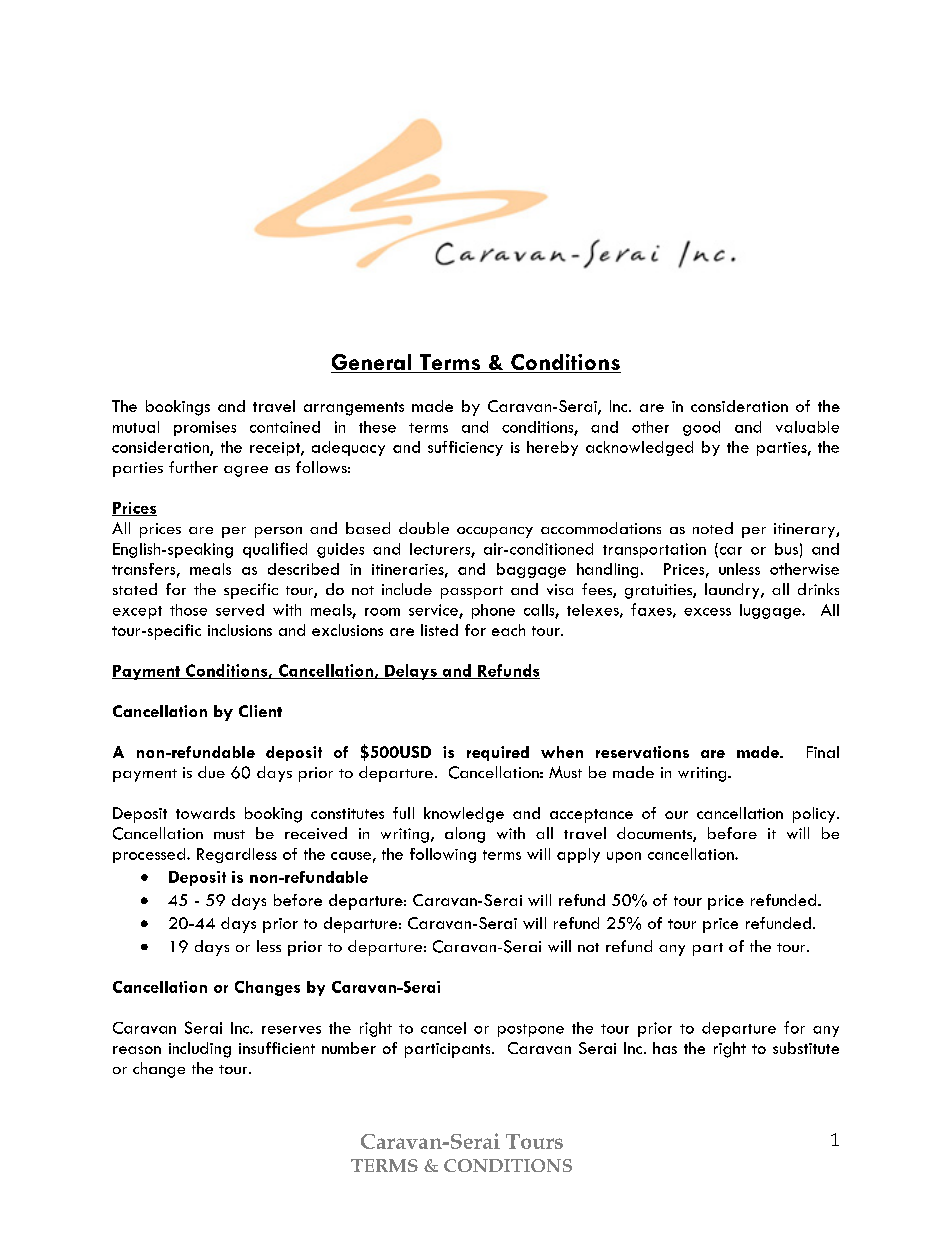 The image size is (952, 1233). I want to click on qualified, so click(275, 550).
